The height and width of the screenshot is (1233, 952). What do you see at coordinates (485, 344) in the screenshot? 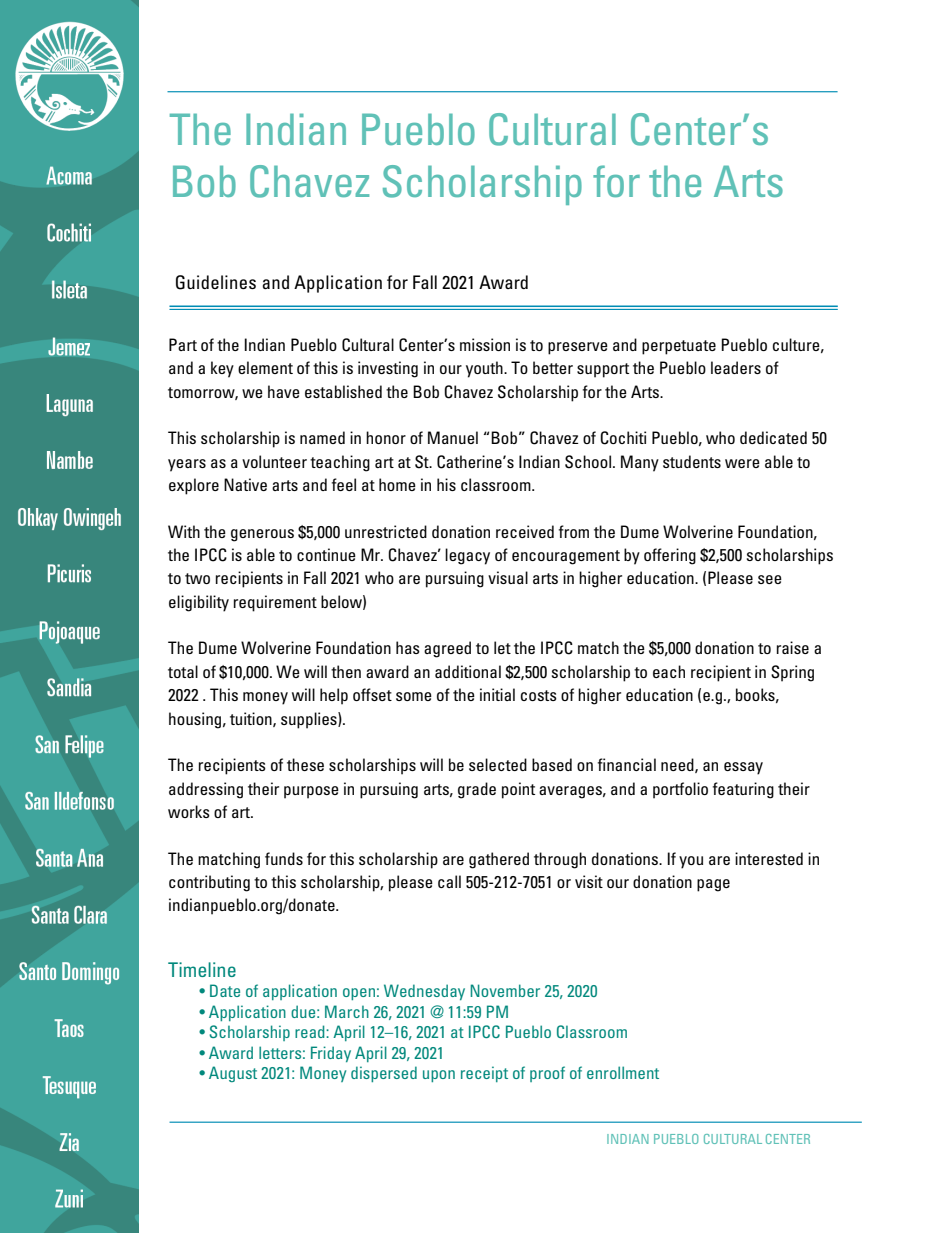
I see `mission` at bounding box center [485, 344].
